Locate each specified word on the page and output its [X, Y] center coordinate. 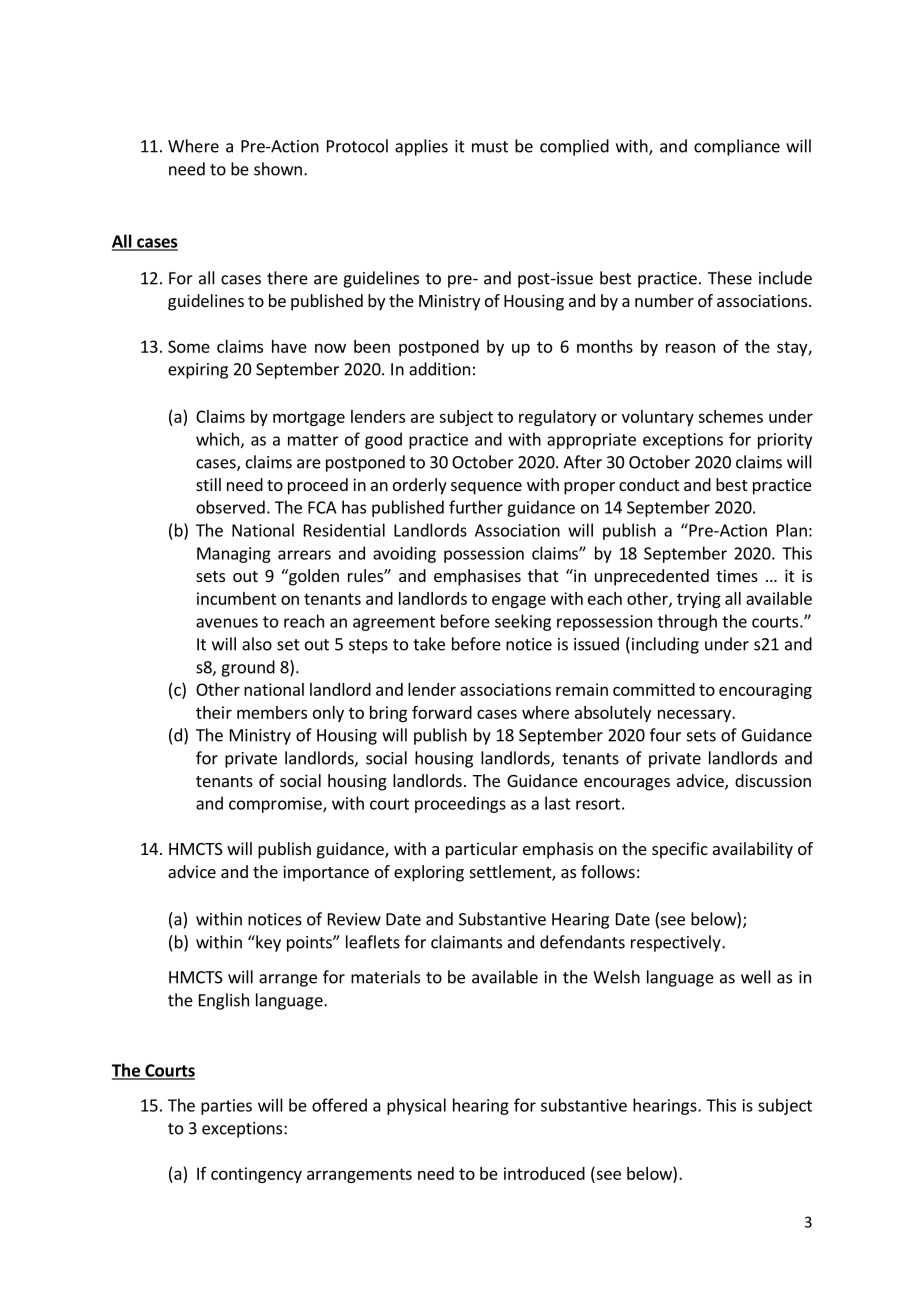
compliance [737, 147]
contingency [256, 1175]
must [490, 147]
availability [753, 850]
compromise [276, 805]
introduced [544, 1173]
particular [482, 850]
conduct [649, 484]
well [756, 977]
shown [278, 169]
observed [230, 507]
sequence [486, 488]
